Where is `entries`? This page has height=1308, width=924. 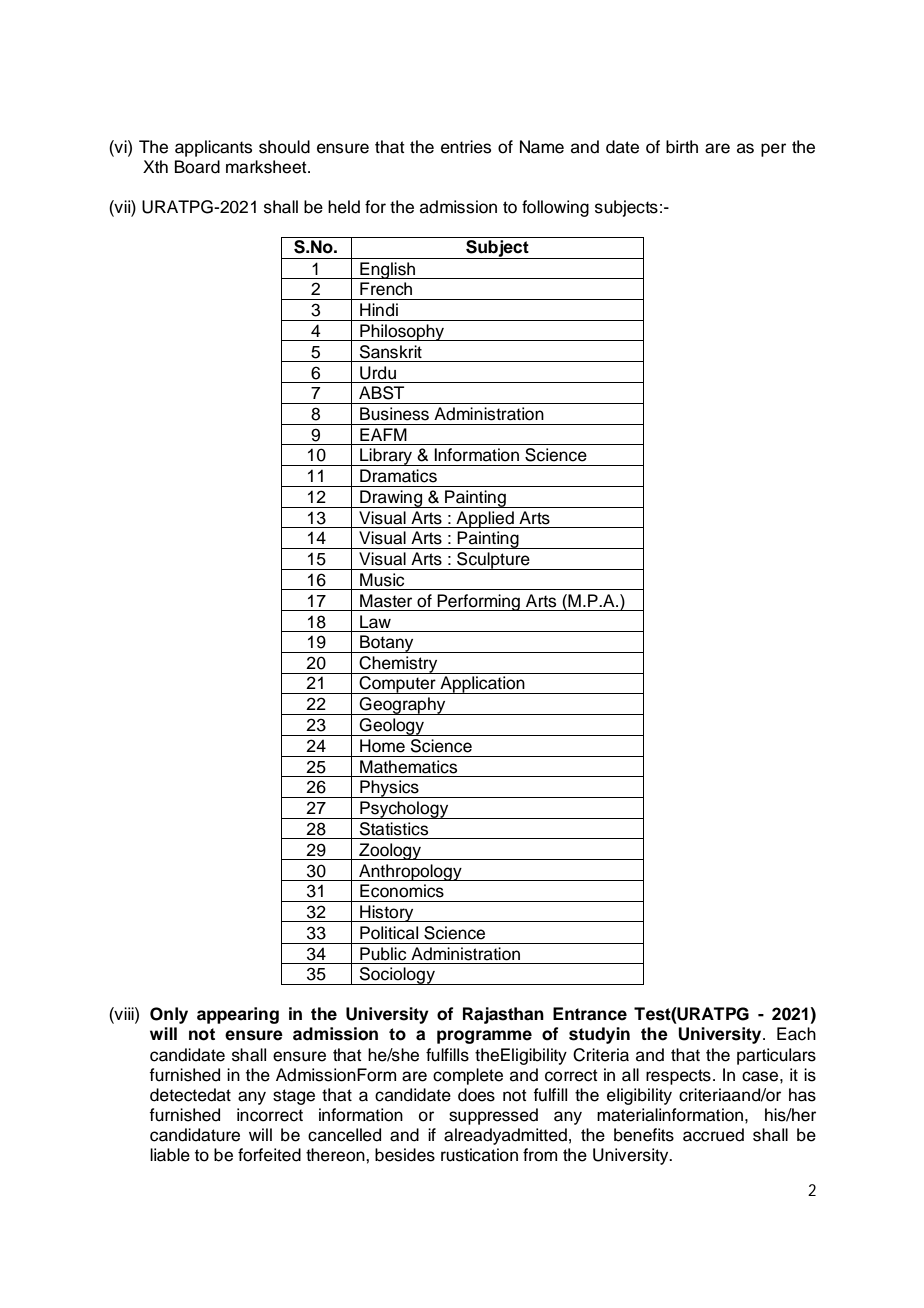 entries is located at coordinates (466, 147).
